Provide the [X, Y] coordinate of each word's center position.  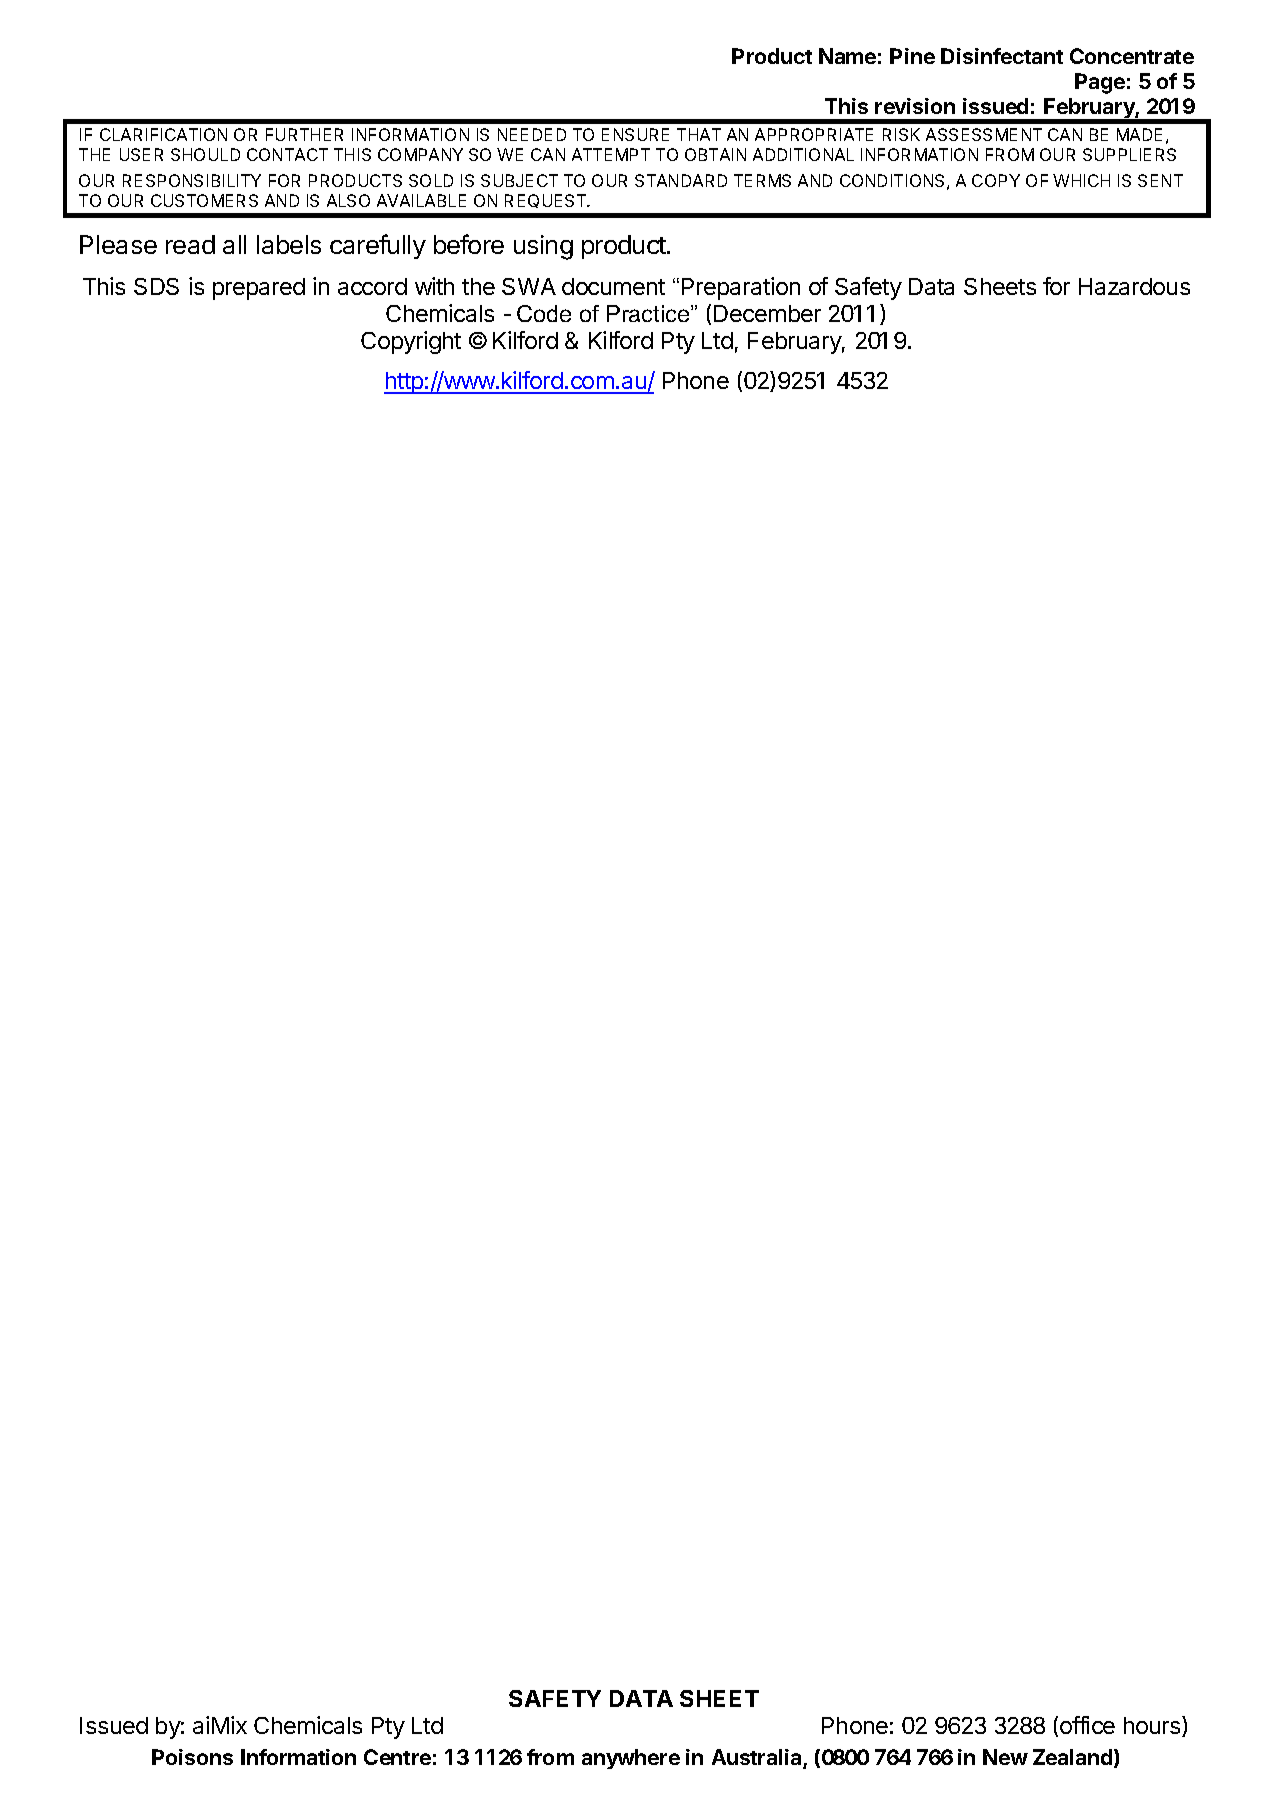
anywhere [631, 1759]
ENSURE [635, 134]
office [1087, 1725]
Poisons [192, 1757]
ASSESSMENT [984, 134]
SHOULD [205, 154]
